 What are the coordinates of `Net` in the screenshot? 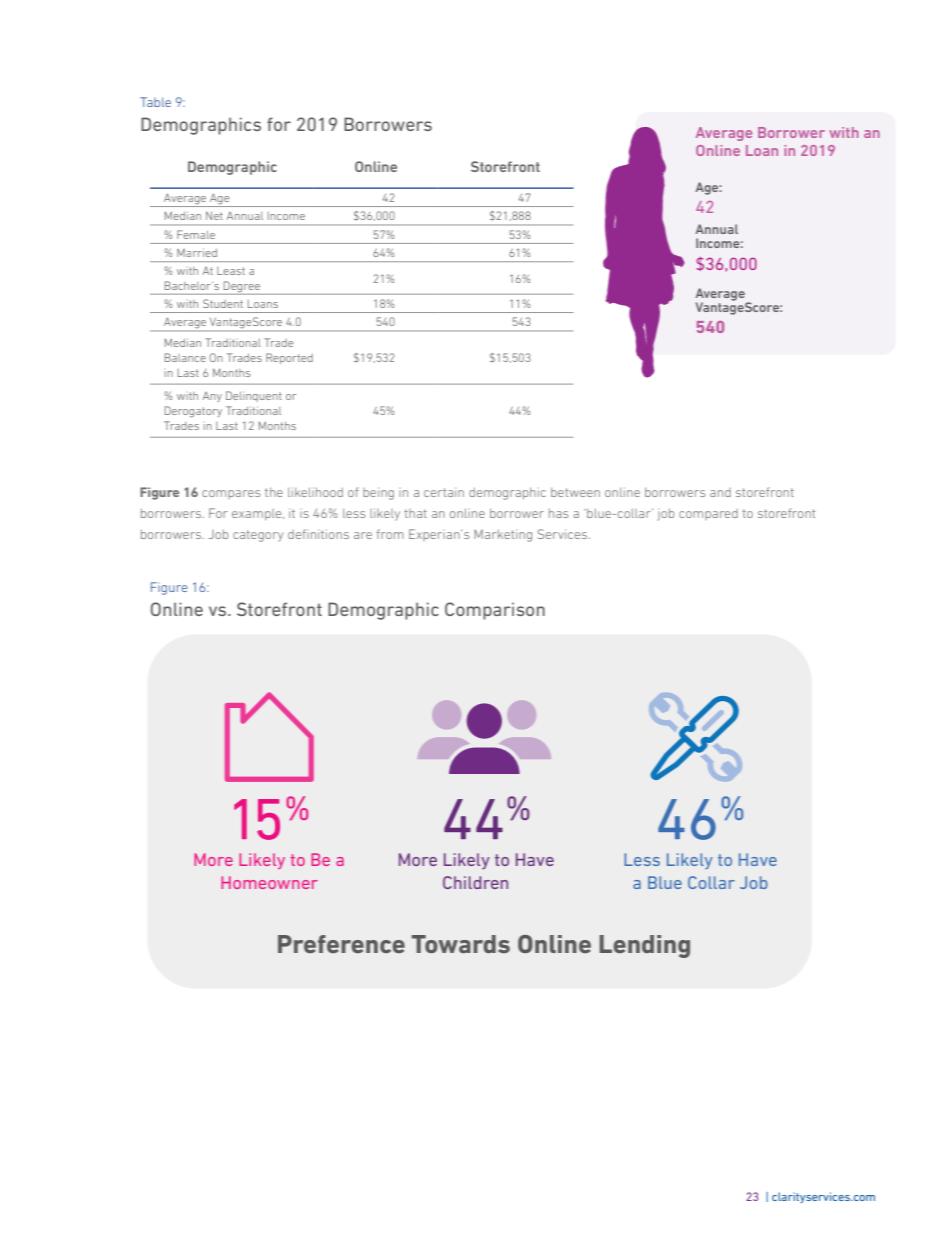 It's located at (214, 215).
